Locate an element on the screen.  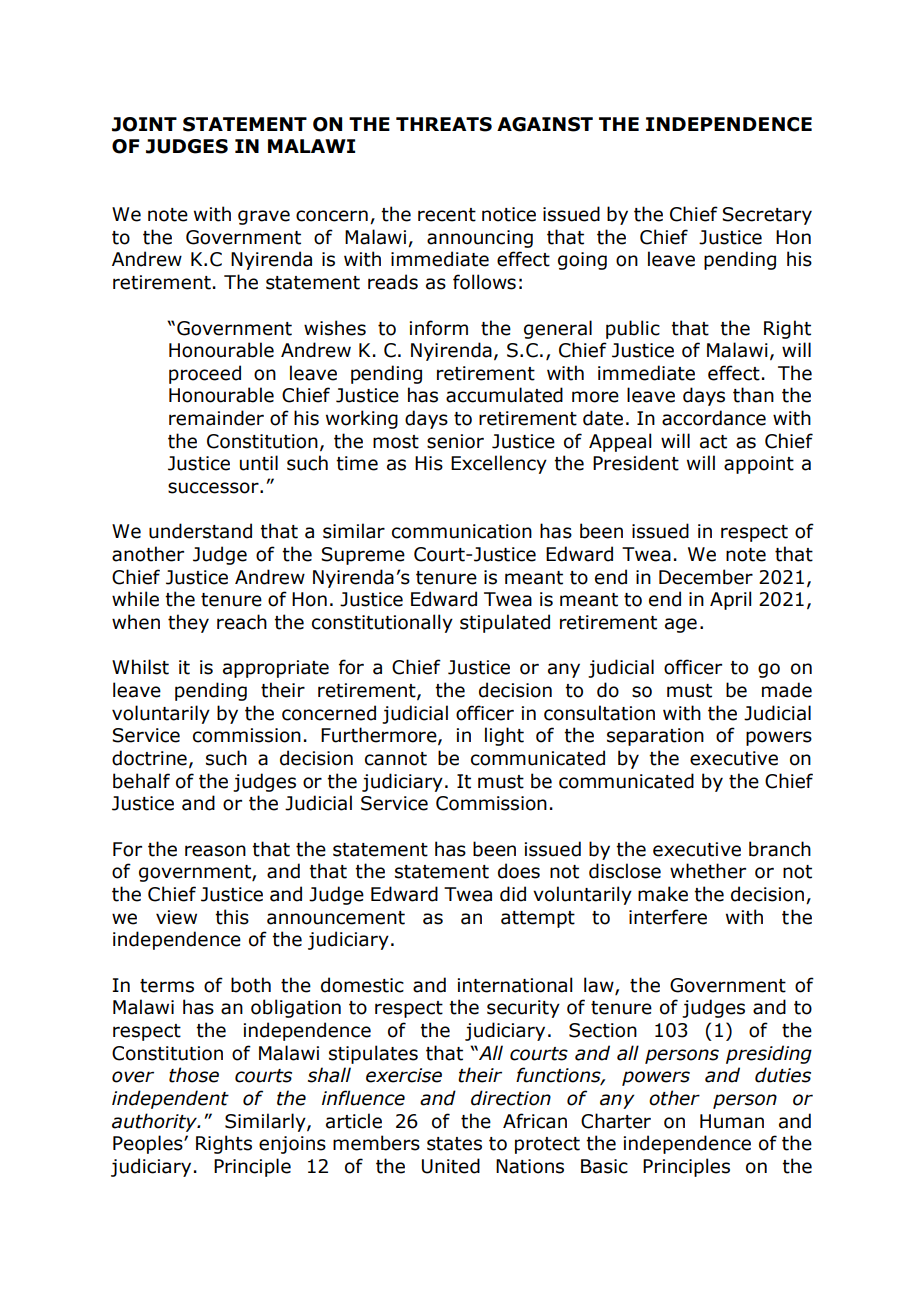
Secretary is located at coordinates (767, 216).
